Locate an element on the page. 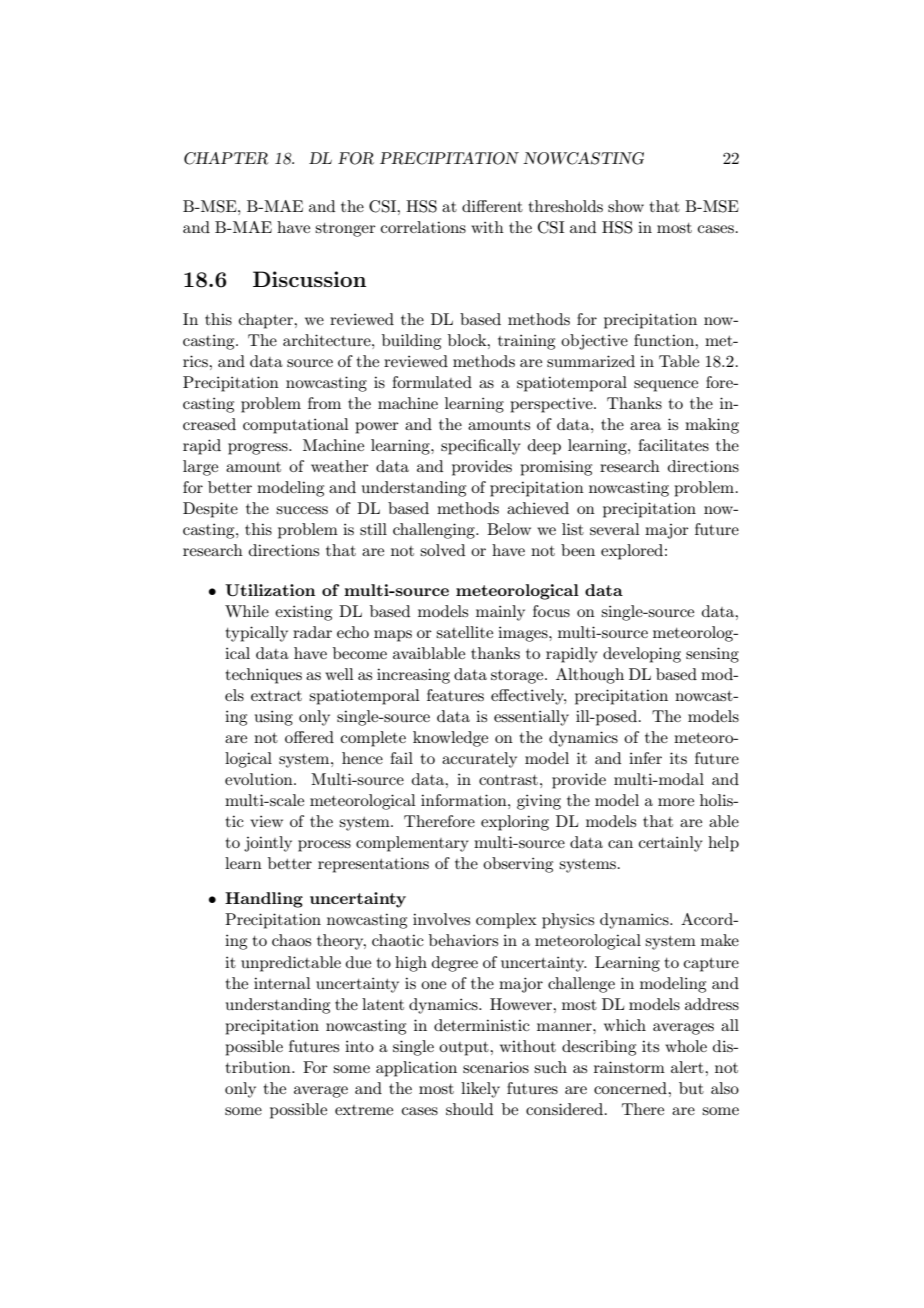 The width and height of the page is (924, 1308). satellite is located at coordinates (464, 632).
